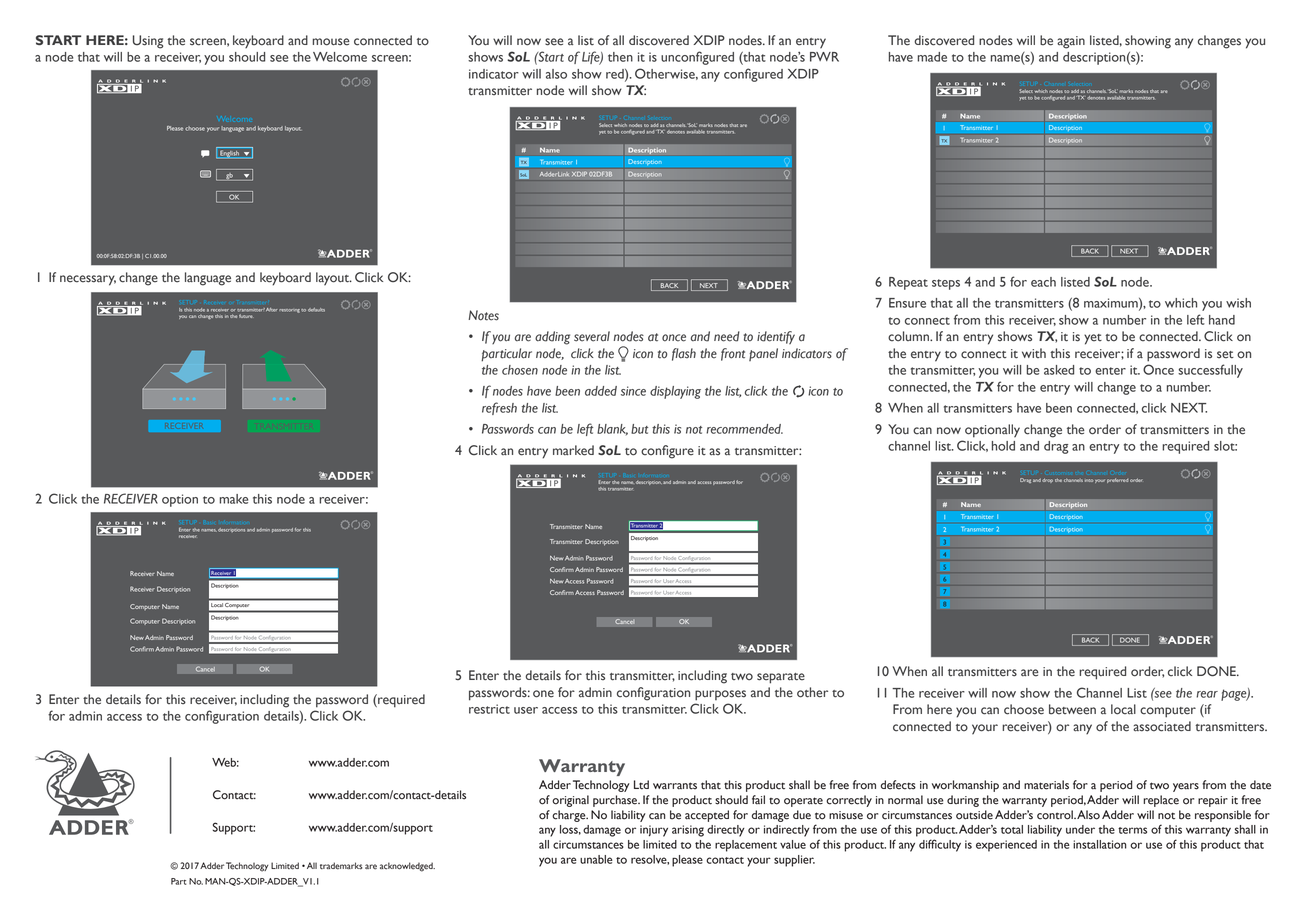 This screenshot has width=1308, height=924. What do you see at coordinates (1071, 42) in the screenshot?
I see `again` at bounding box center [1071, 42].
